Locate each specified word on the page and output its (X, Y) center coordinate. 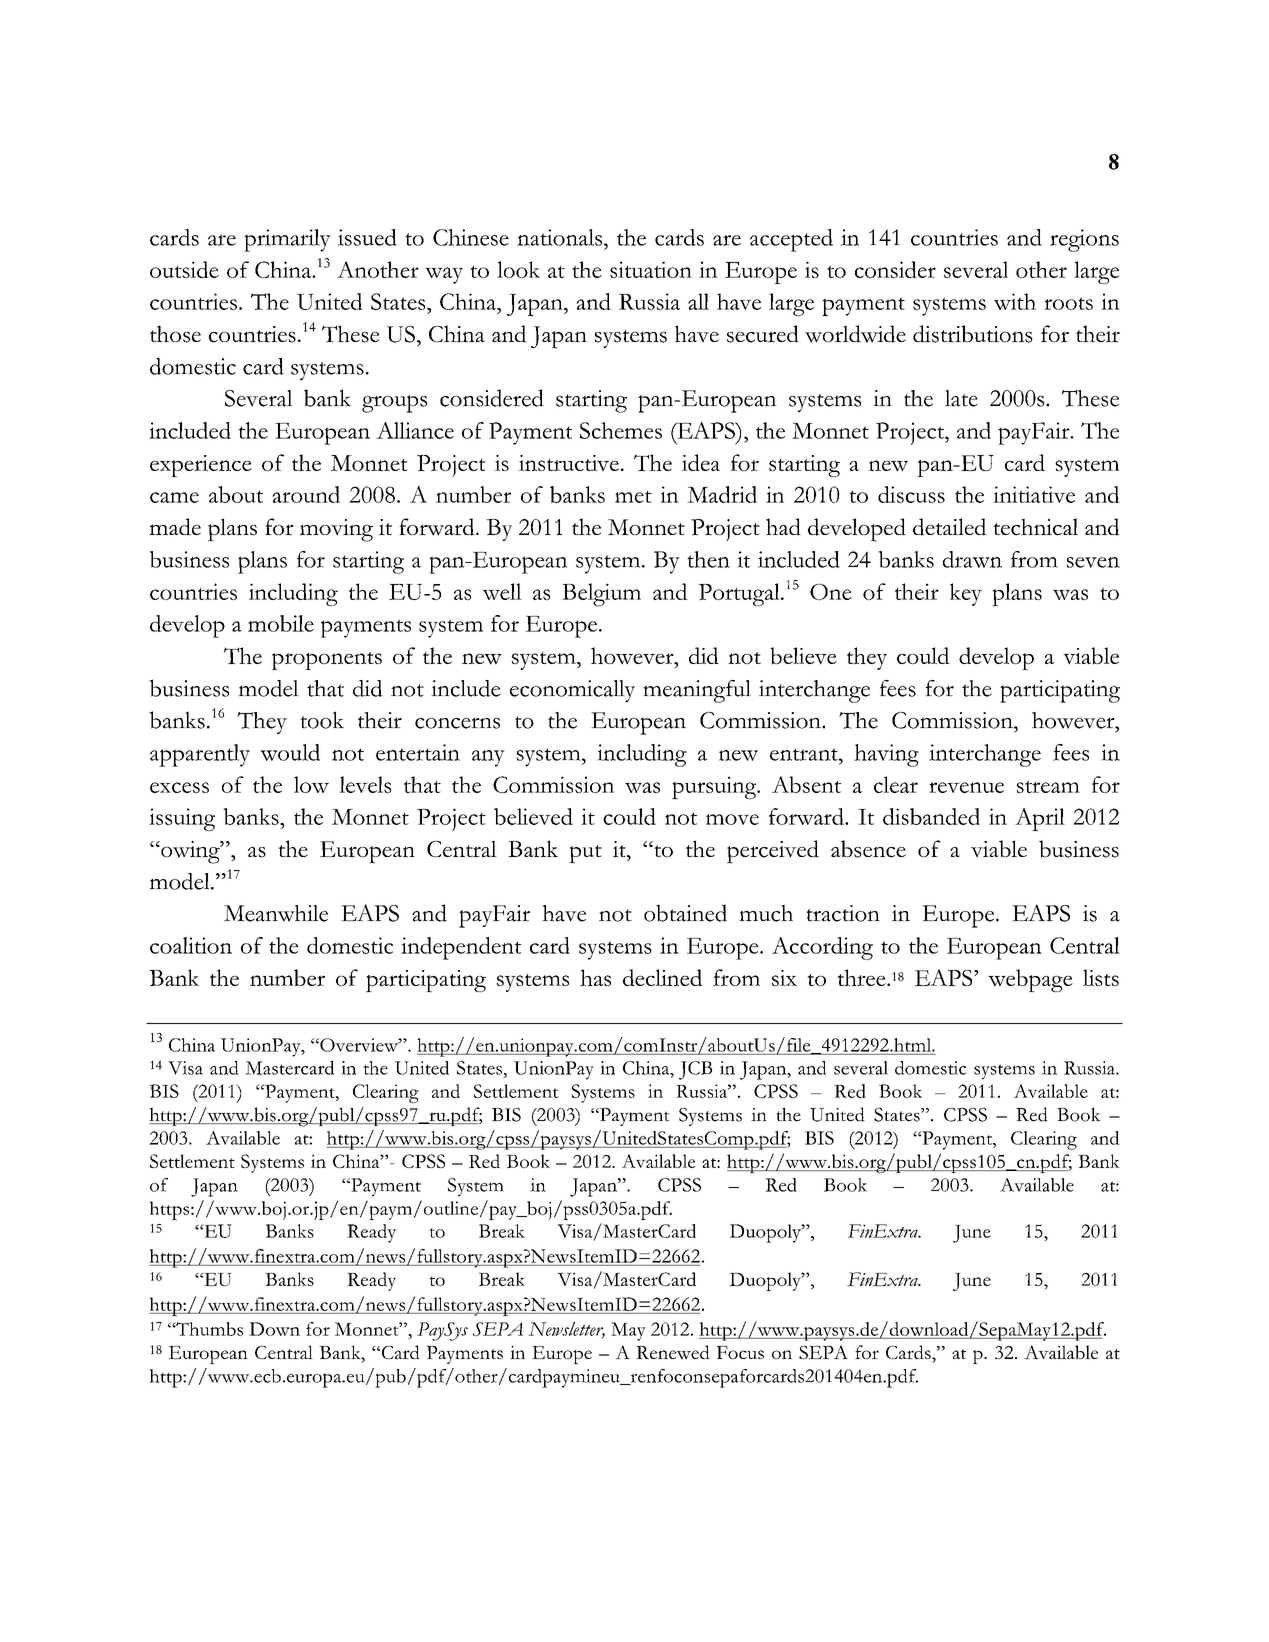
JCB (695, 1070)
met (633, 497)
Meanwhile (276, 913)
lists (1101, 977)
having (886, 755)
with (1015, 301)
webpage (1030, 980)
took (322, 720)
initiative (1034, 494)
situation (651, 269)
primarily (287, 240)
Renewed (673, 1352)
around (306, 494)
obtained (685, 913)
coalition (191, 945)
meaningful (697, 691)
